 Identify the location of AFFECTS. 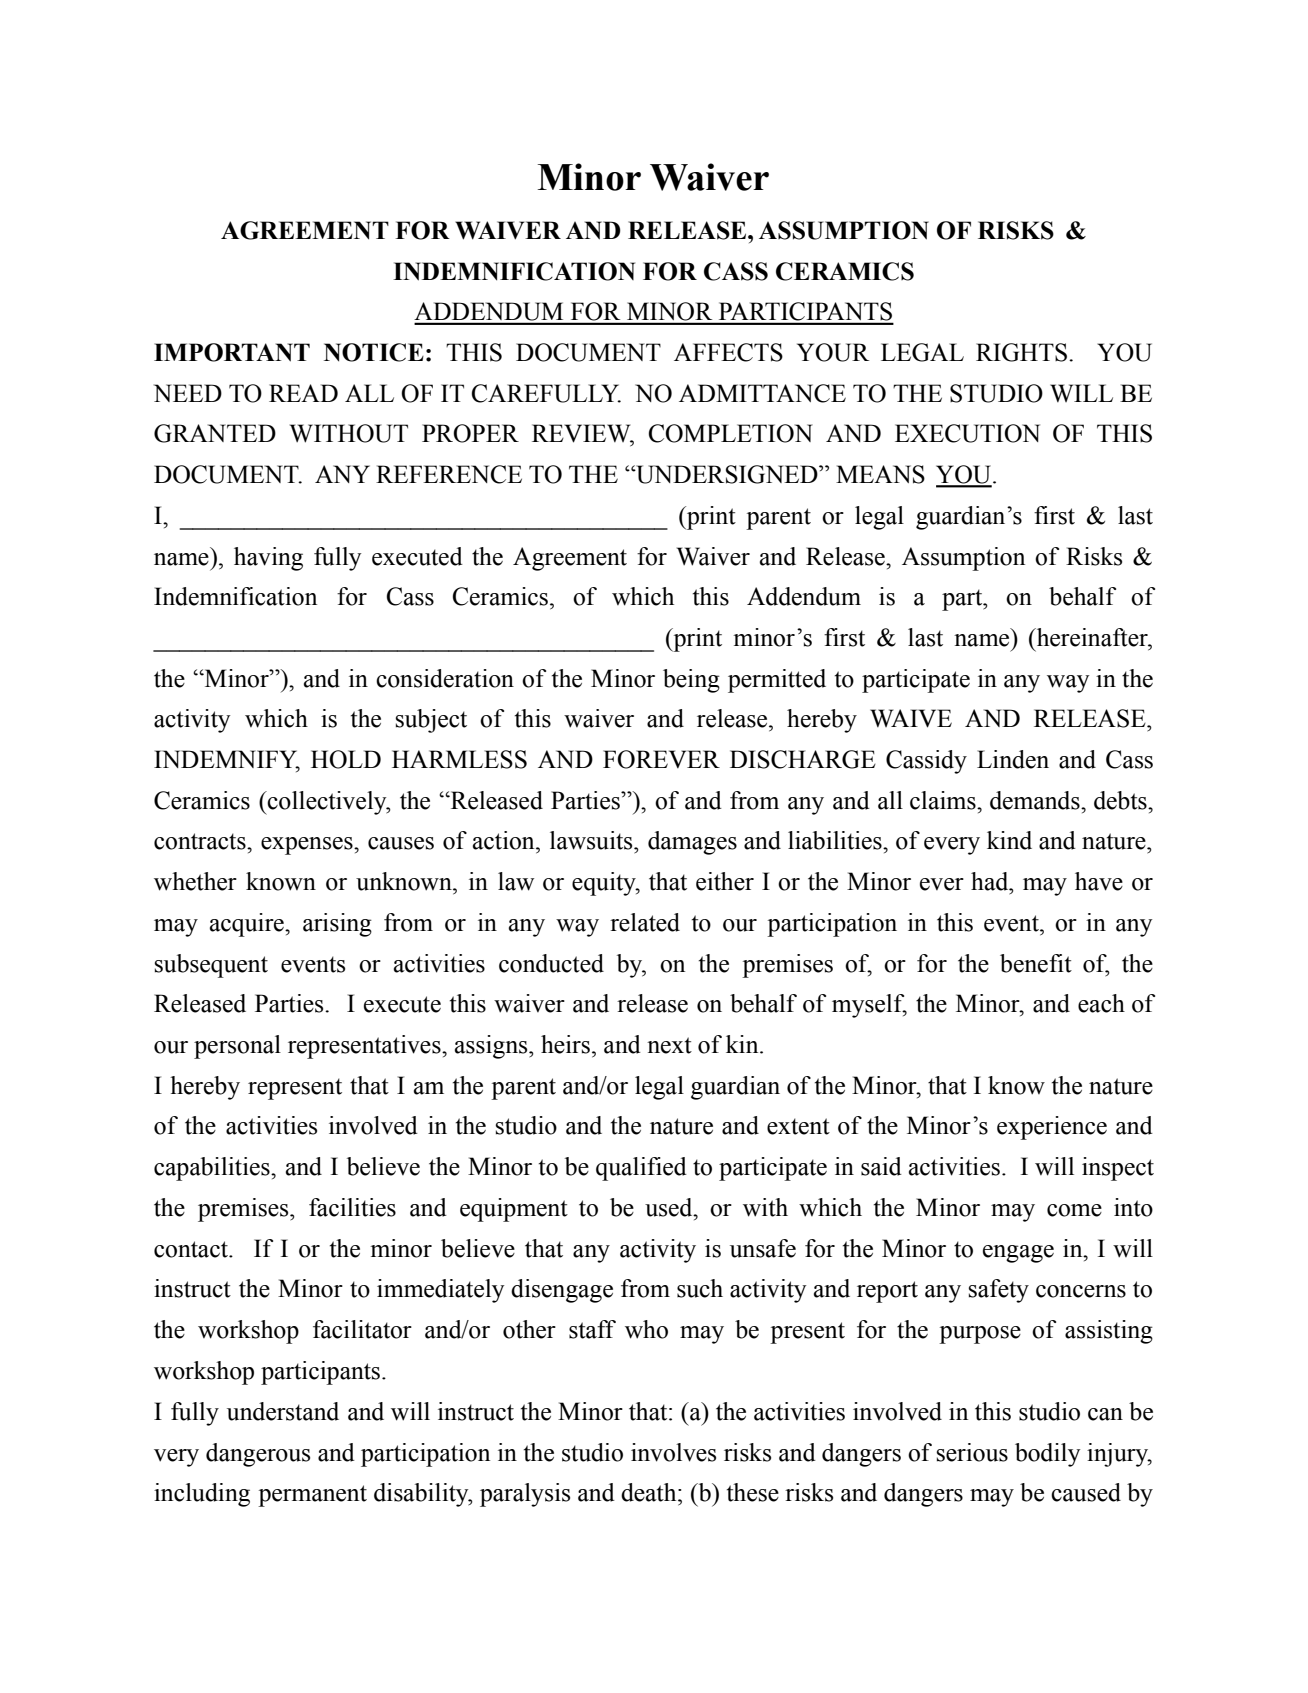
(728, 352).
